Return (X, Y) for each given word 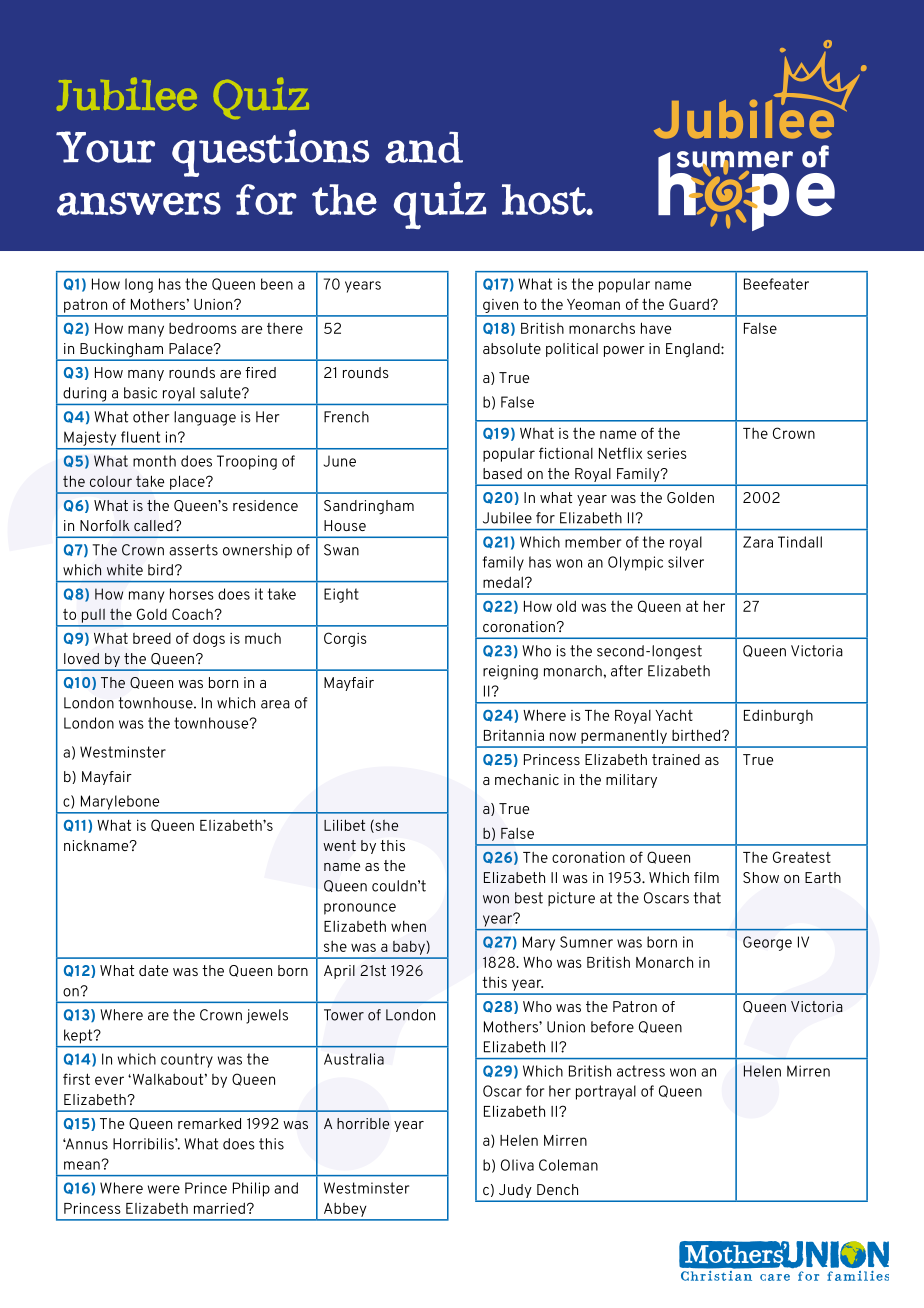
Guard (689, 304)
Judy (515, 1191)
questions (270, 153)
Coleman (568, 1165)
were (164, 1189)
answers (139, 204)
